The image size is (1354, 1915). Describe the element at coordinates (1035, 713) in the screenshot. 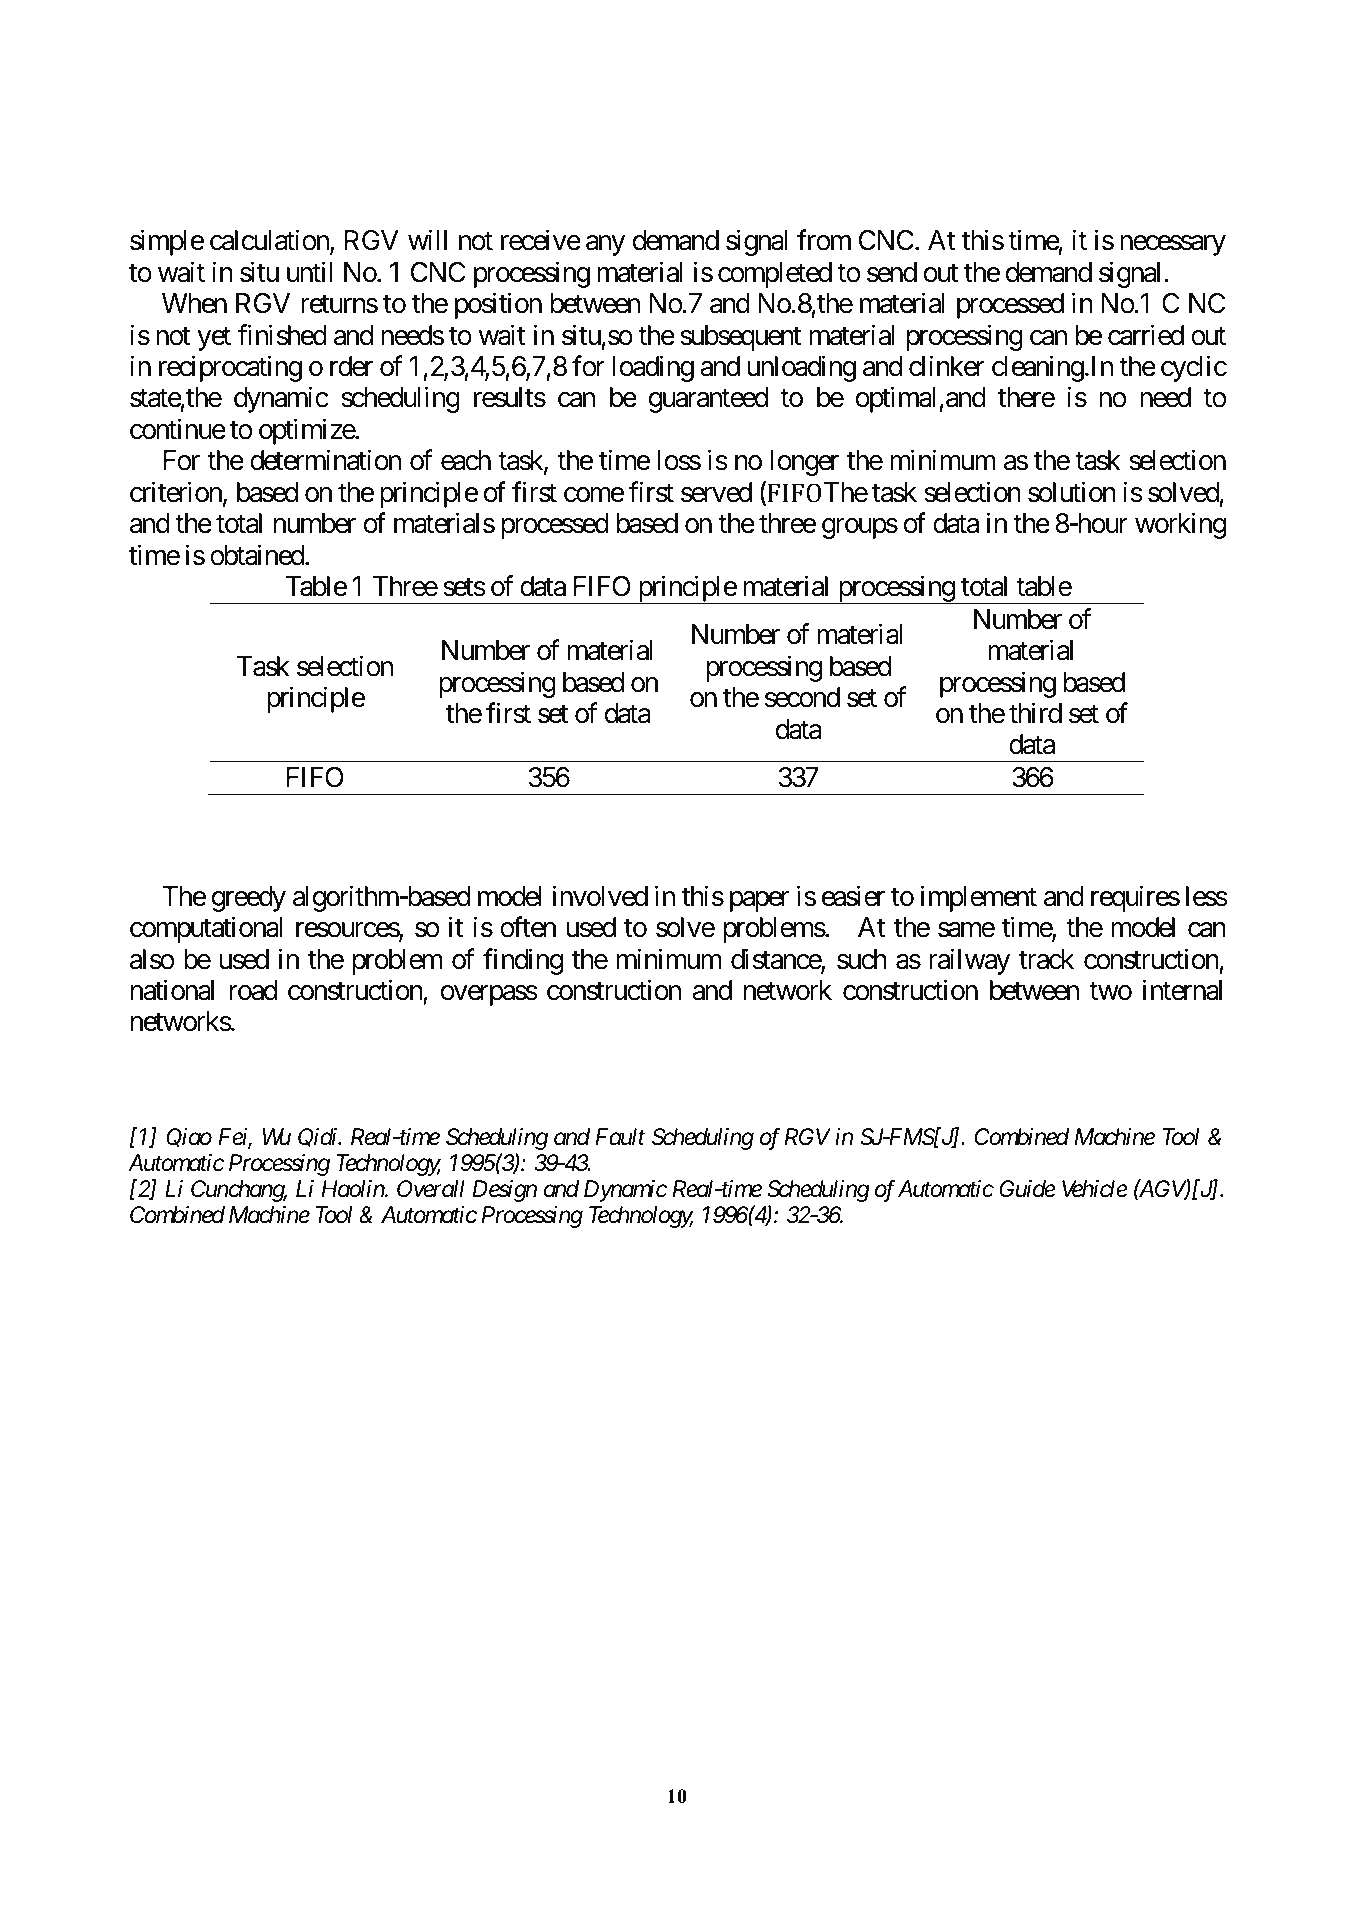

I see `third` at that location.
